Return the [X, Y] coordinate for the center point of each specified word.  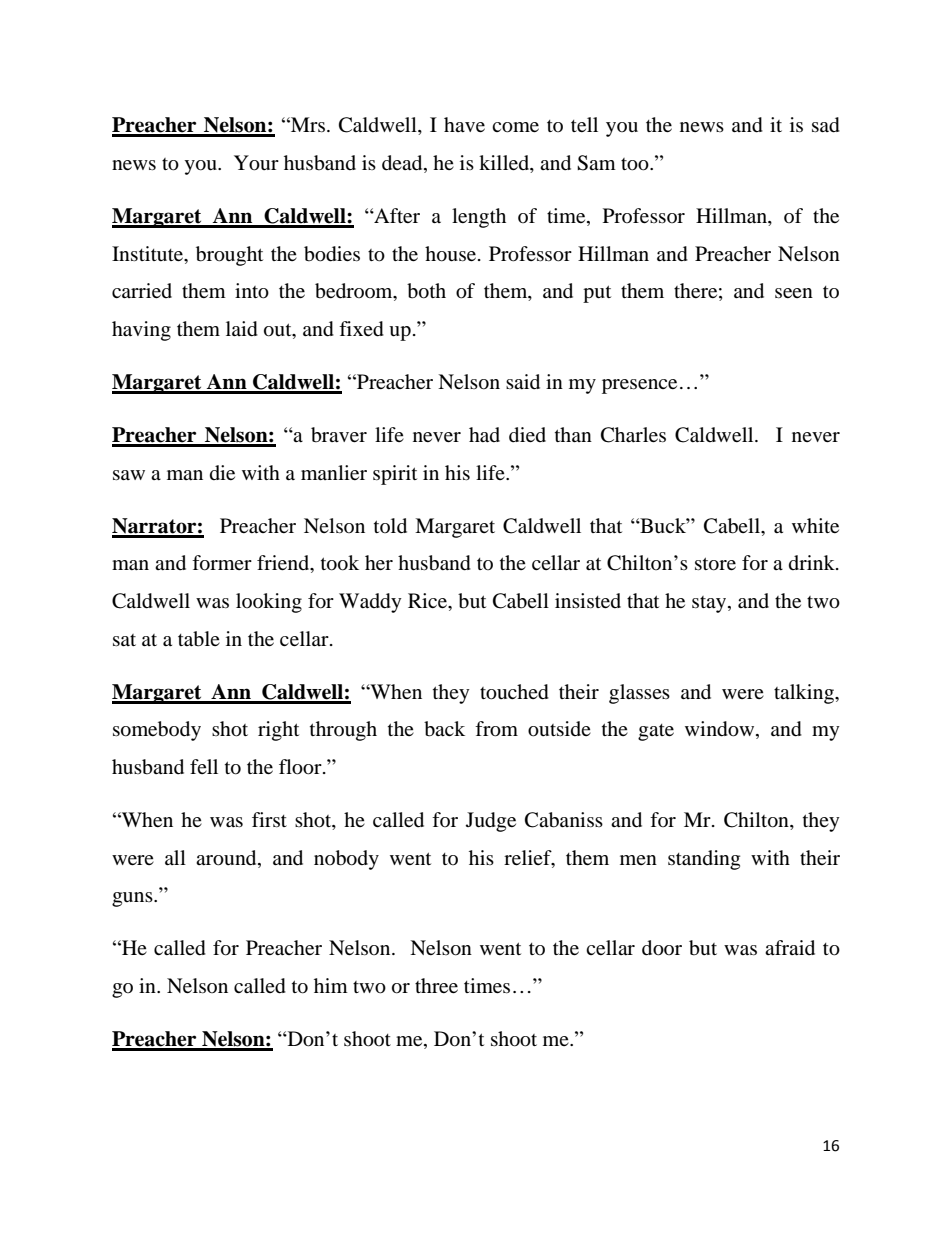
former [222, 563]
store [715, 564]
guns [133, 899]
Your [256, 163]
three [436, 985]
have [464, 124]
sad [826, 125]
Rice [429, 602]
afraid [790, 948]
